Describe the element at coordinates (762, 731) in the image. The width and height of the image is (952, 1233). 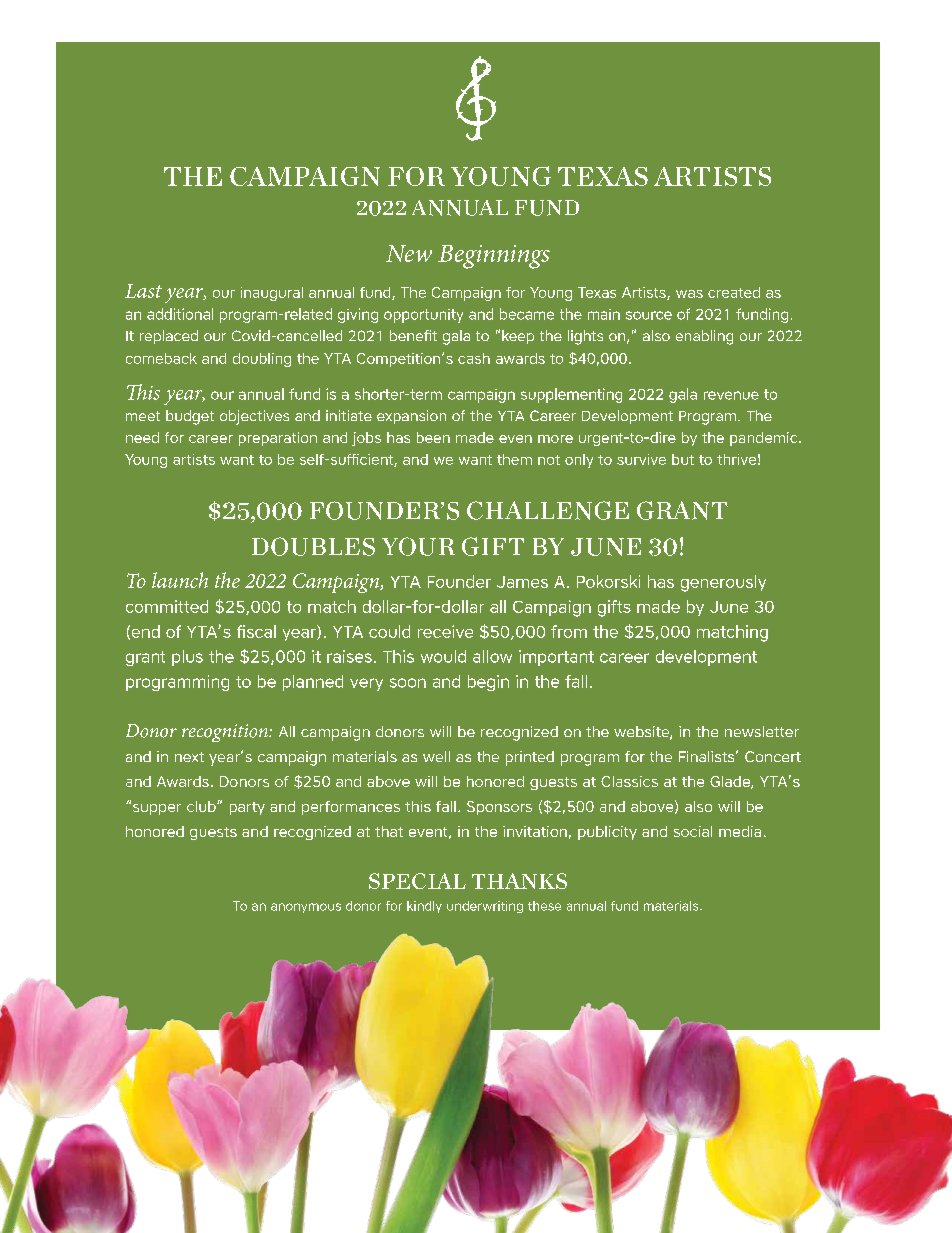
I see `newsletter` at that location.
